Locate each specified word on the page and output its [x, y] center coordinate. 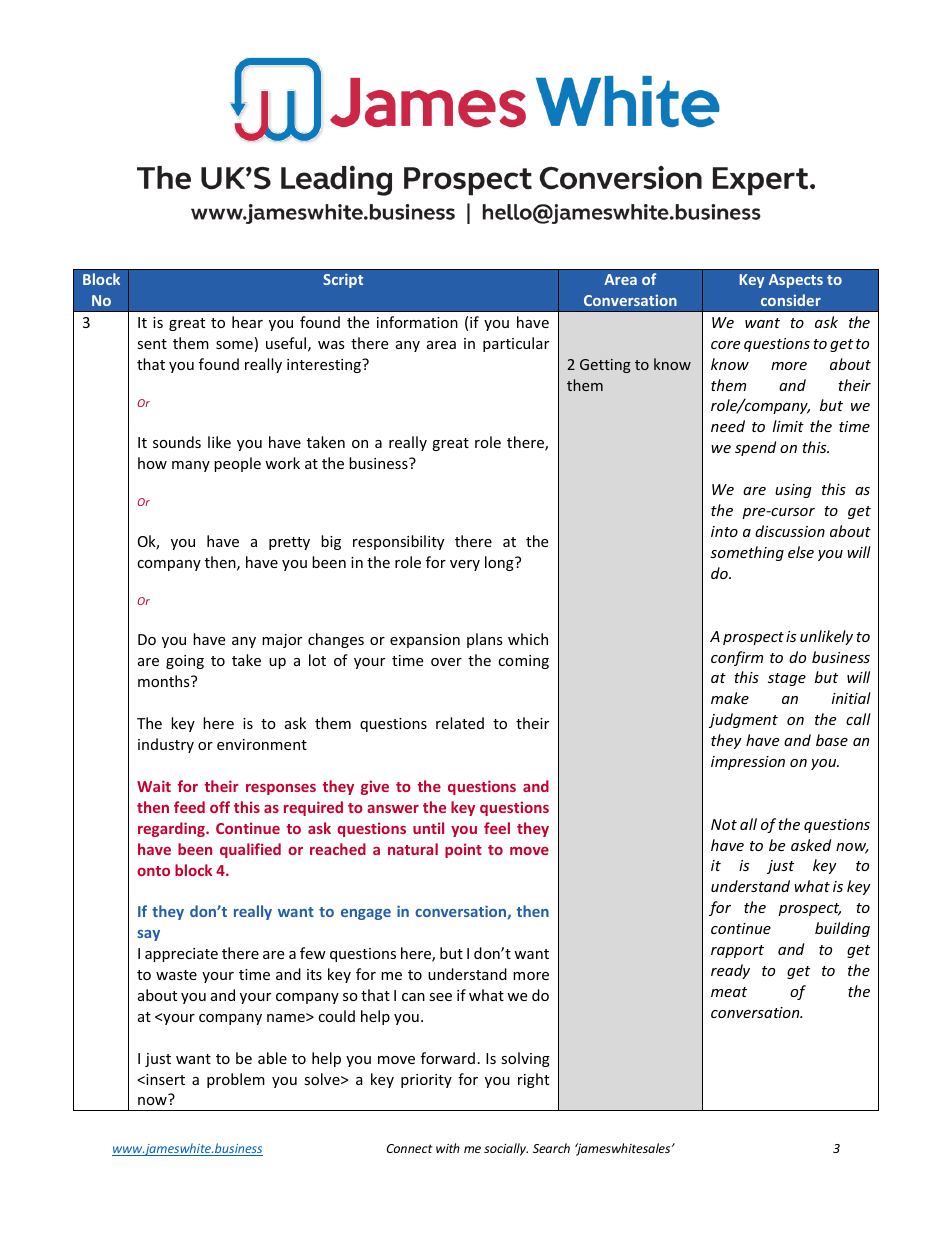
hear [247, 322]
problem [236, 1080]
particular [516, 344]
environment [262, 744]
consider [791, 300]
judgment [743, 720]
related [460, 723]
